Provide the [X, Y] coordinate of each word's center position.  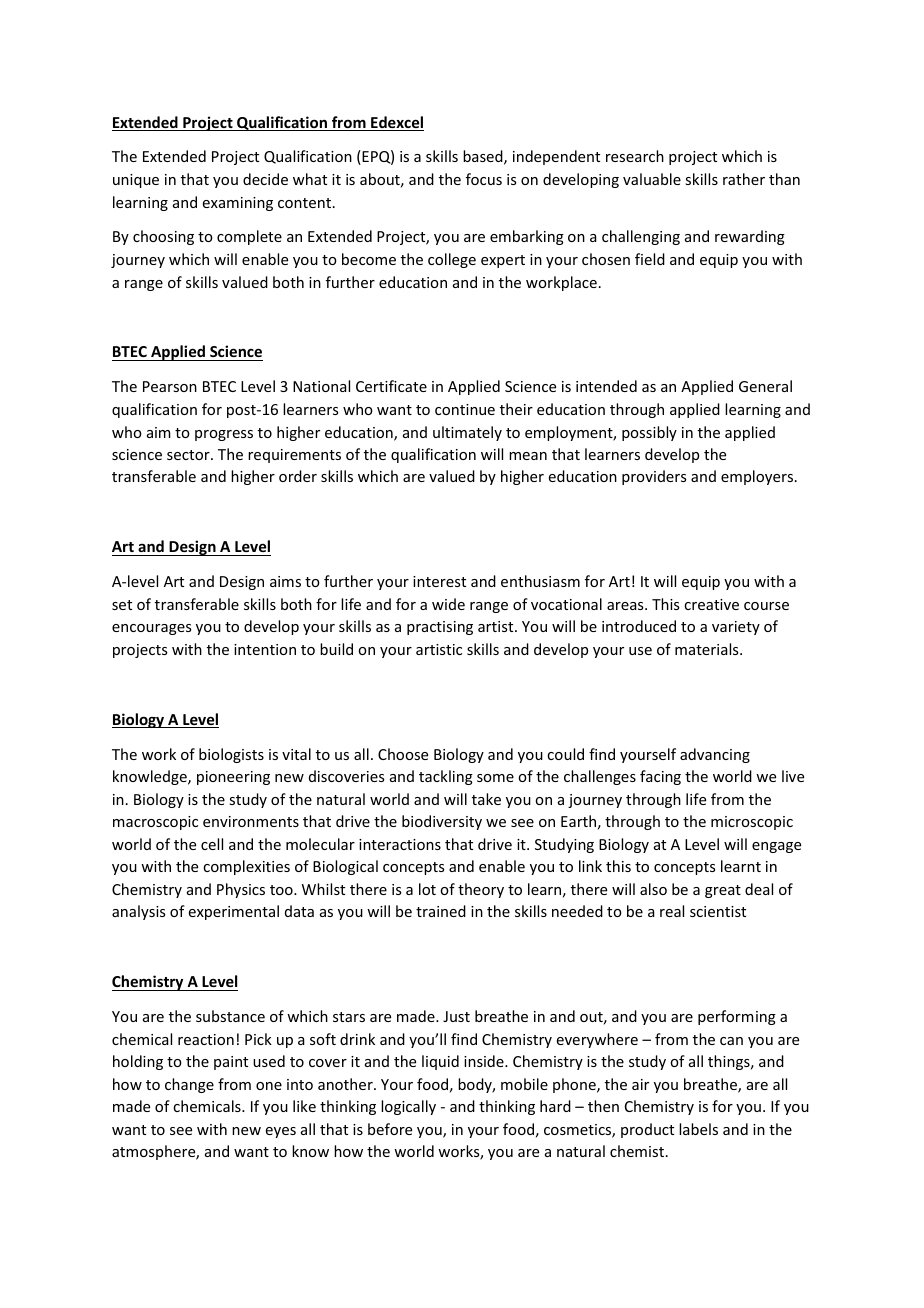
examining [238, 204]
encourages [151, 629]
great [723, 891]
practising [440, 628]
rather [744, 179]
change [189, 1085]
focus [484, 179]
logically [408, 1107]
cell [212, 844]
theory [481, 890]
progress [224, 435]
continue [465, 409]
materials [708, 649]
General [765, 386]
